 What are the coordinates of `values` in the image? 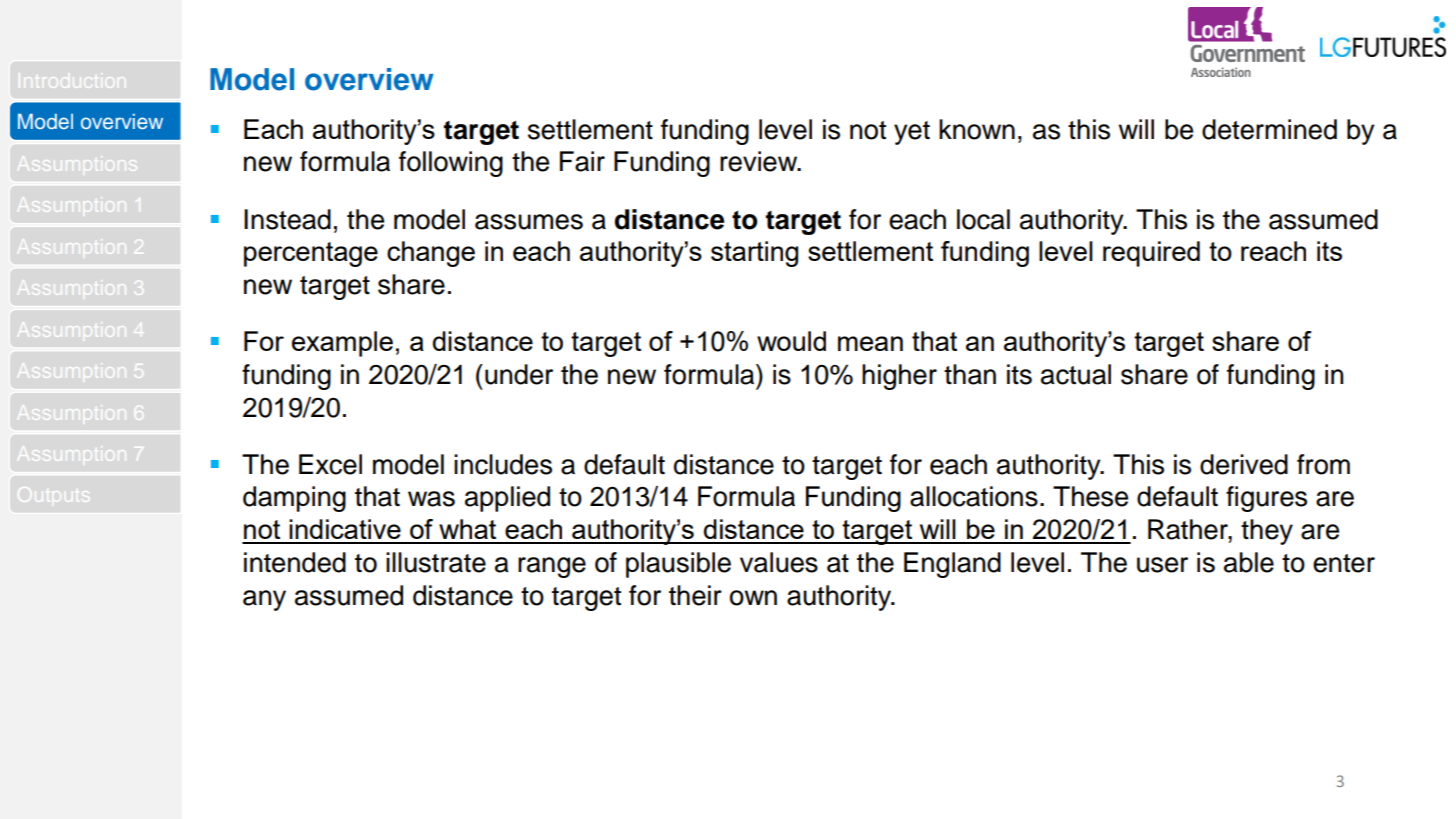 It's located at (779, 562).
